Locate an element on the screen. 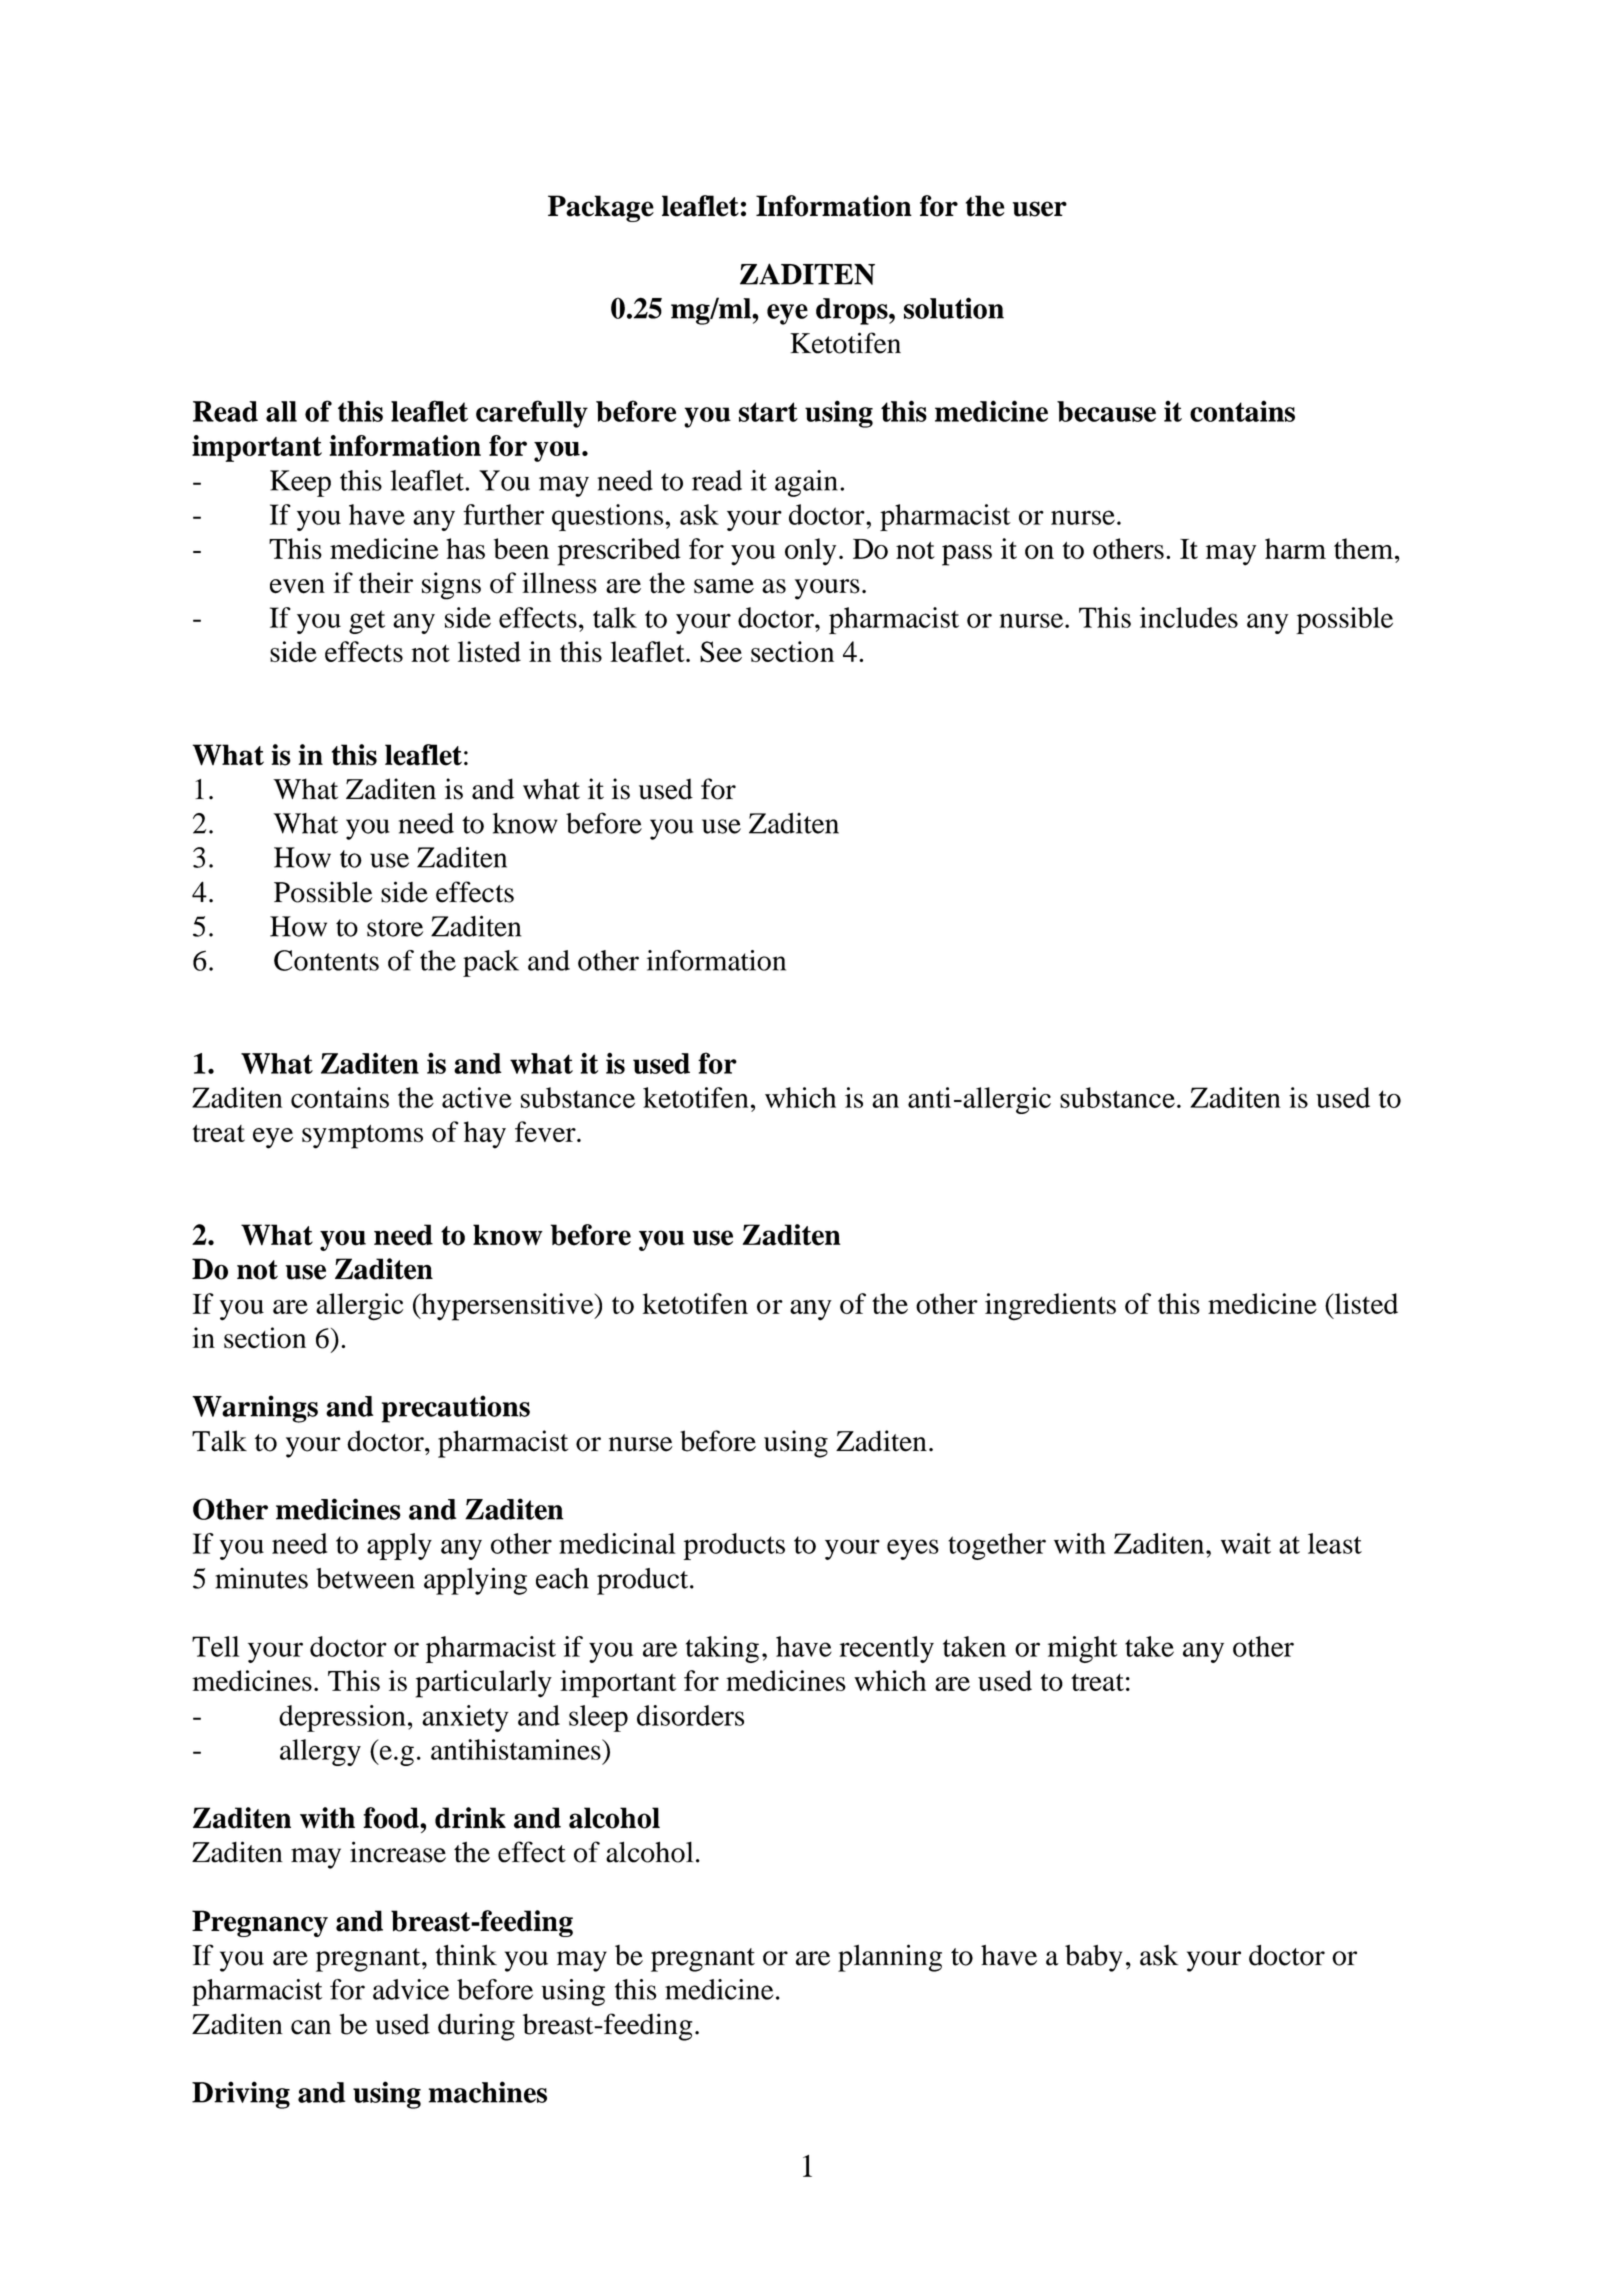 The width and height of the screenshot is (1615, 2283). eyes is located at coordinates (913, 1549).
